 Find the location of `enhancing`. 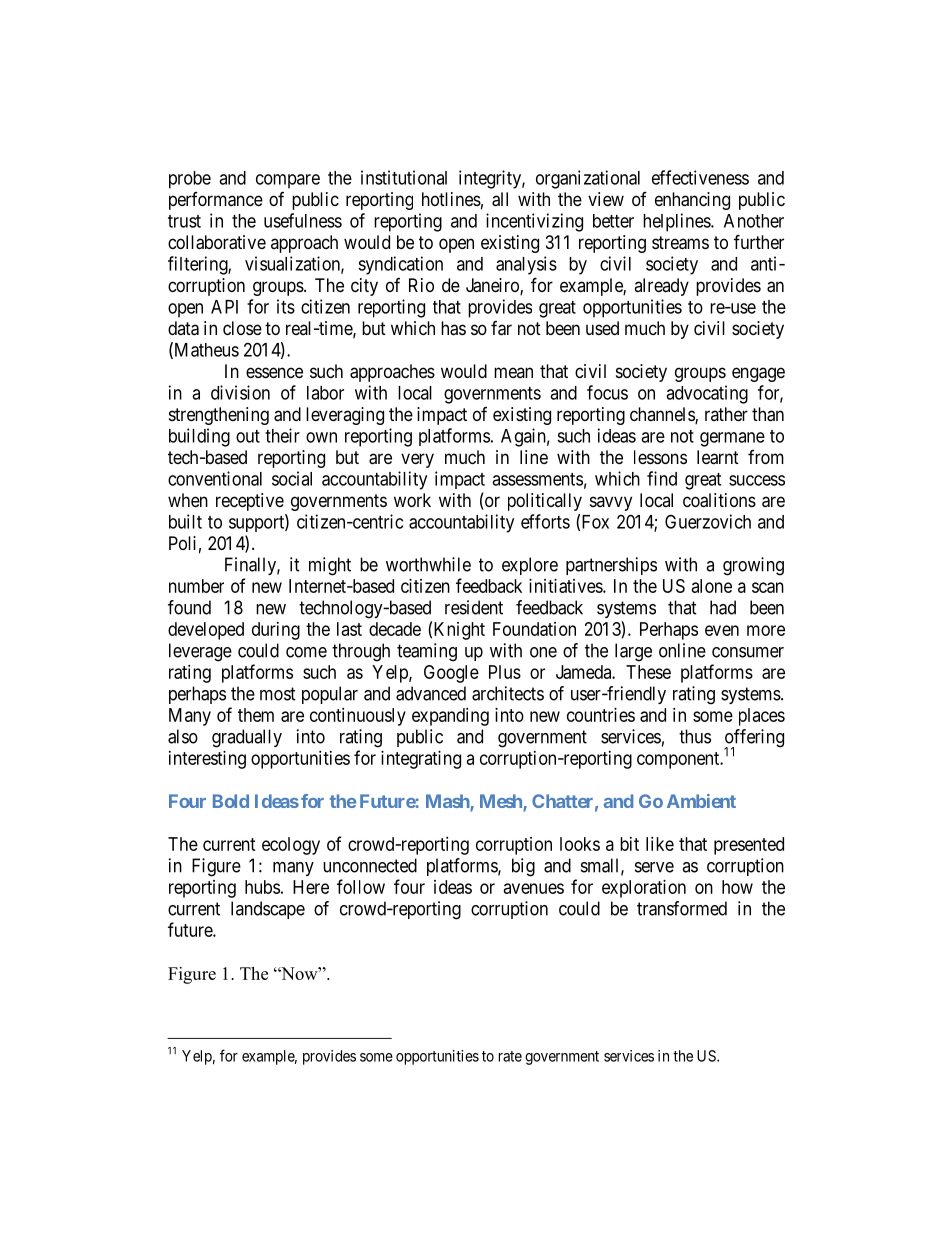

enhancing is located at coordinates (692, 201).
